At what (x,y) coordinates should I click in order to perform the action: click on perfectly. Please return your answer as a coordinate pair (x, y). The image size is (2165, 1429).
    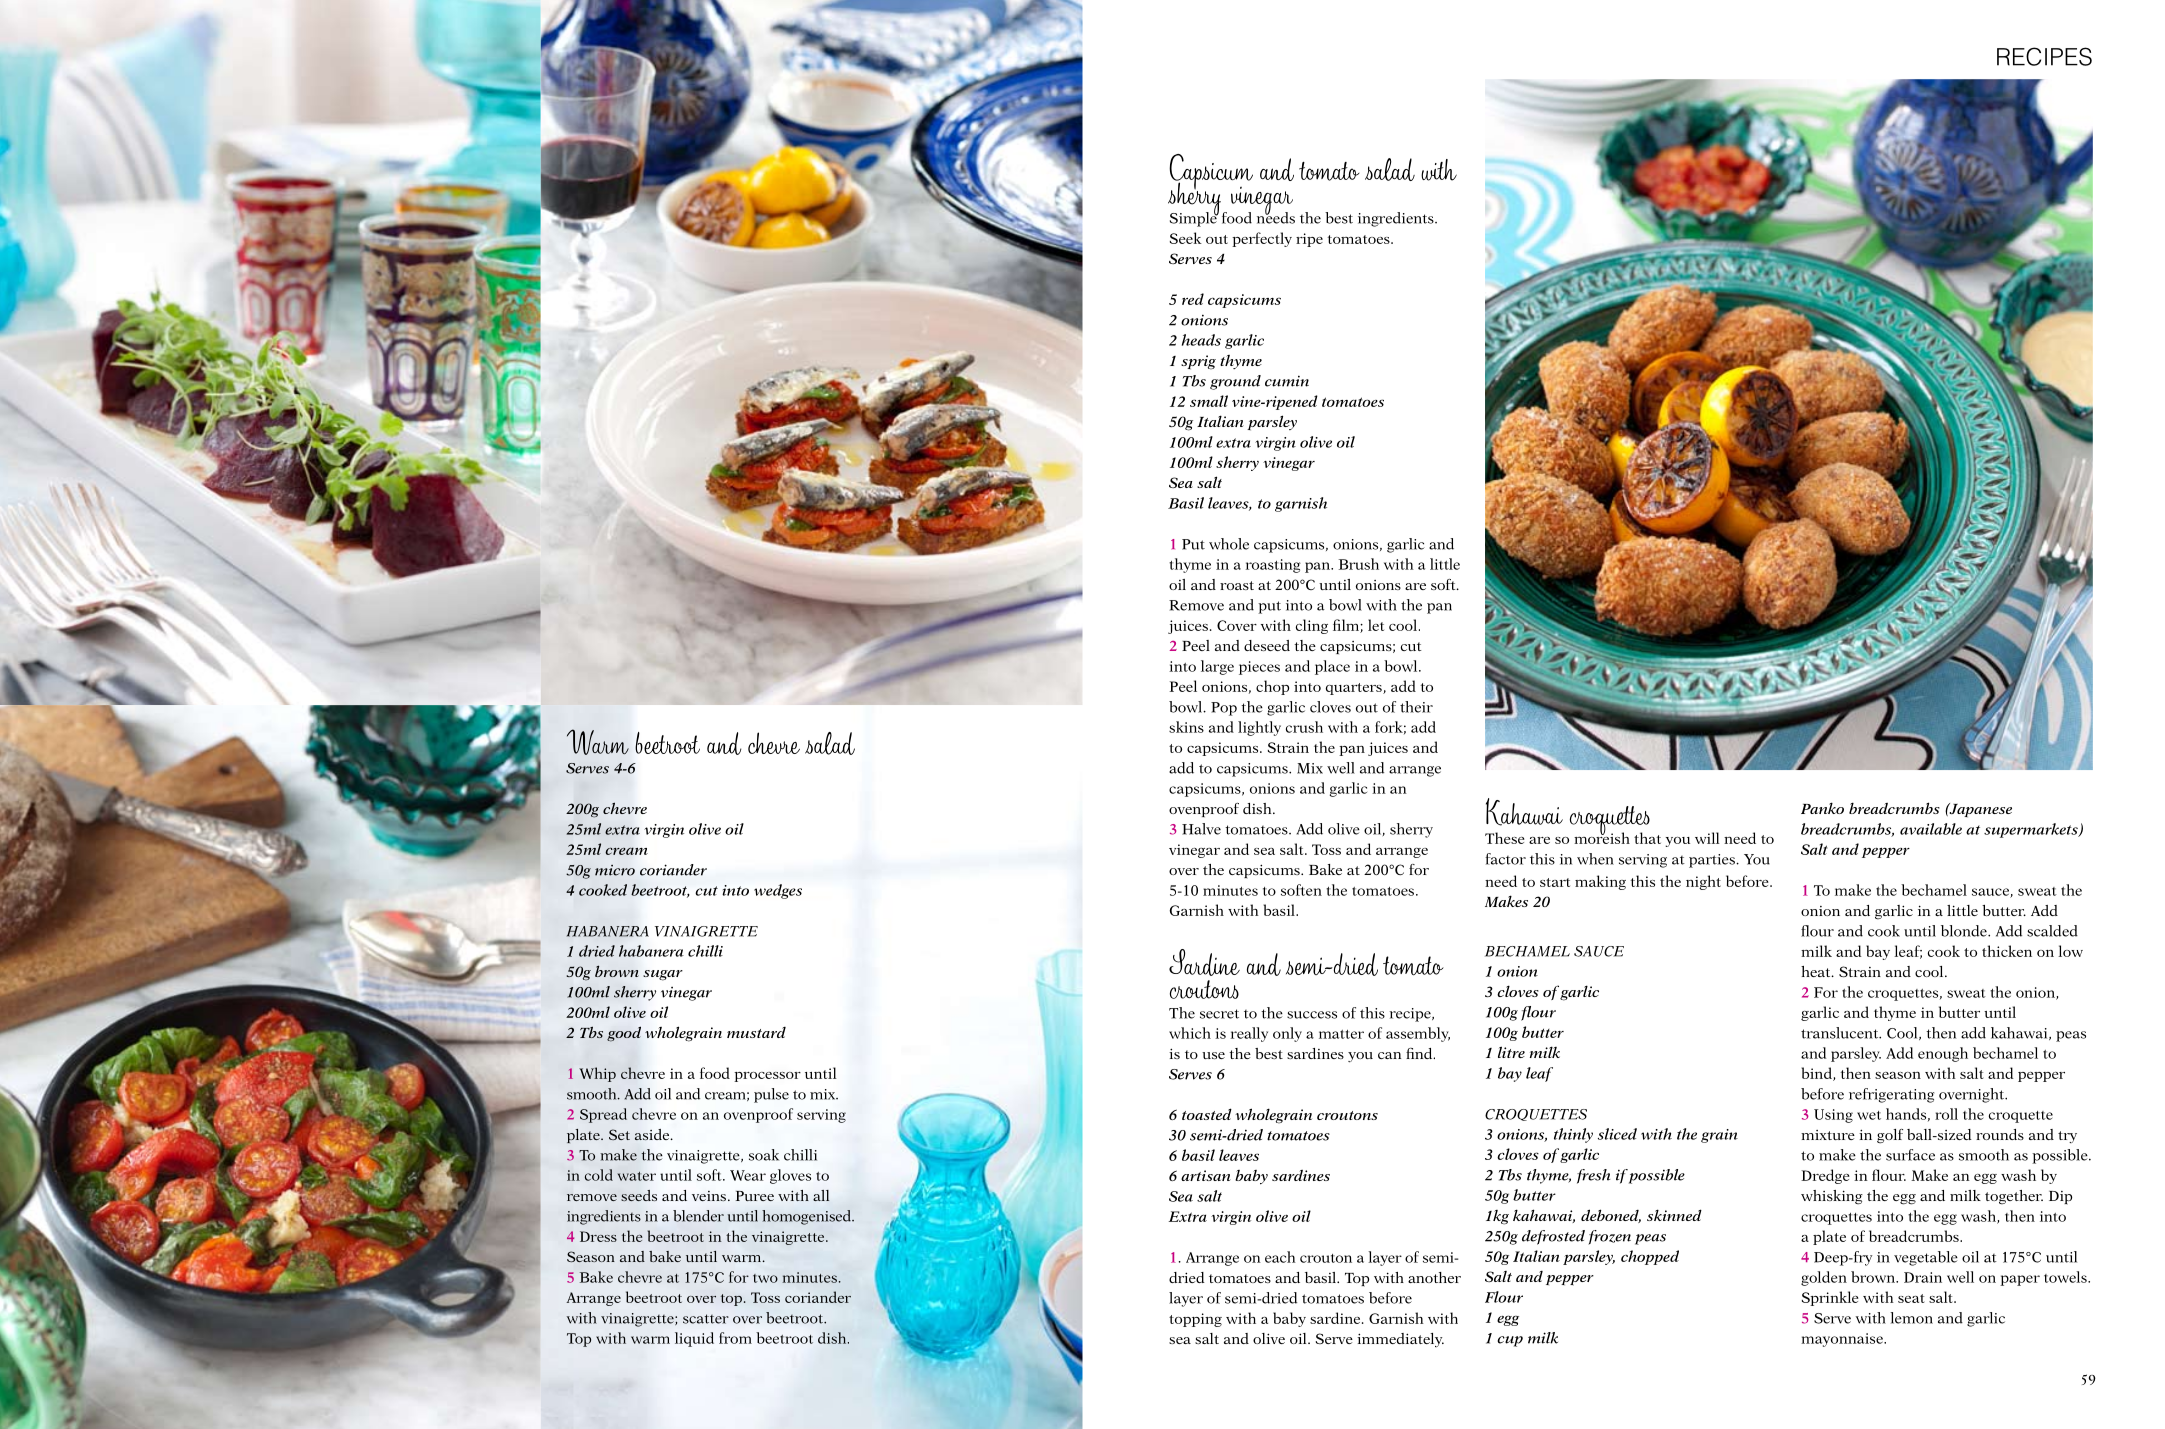
    Looking at the image, I should click on (1262, 239).
